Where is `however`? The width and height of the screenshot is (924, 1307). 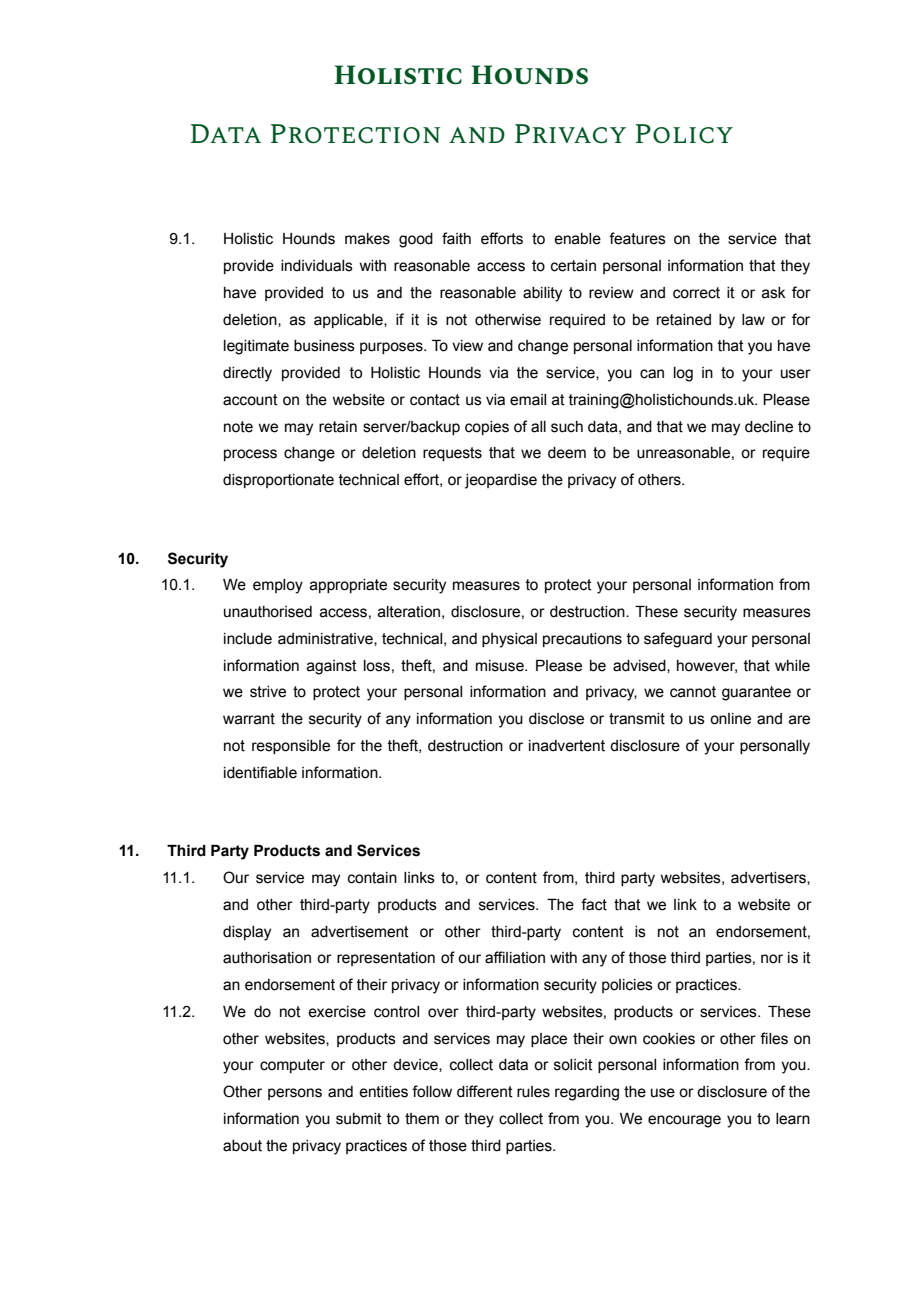
however is located at coordinates (707, 666).
